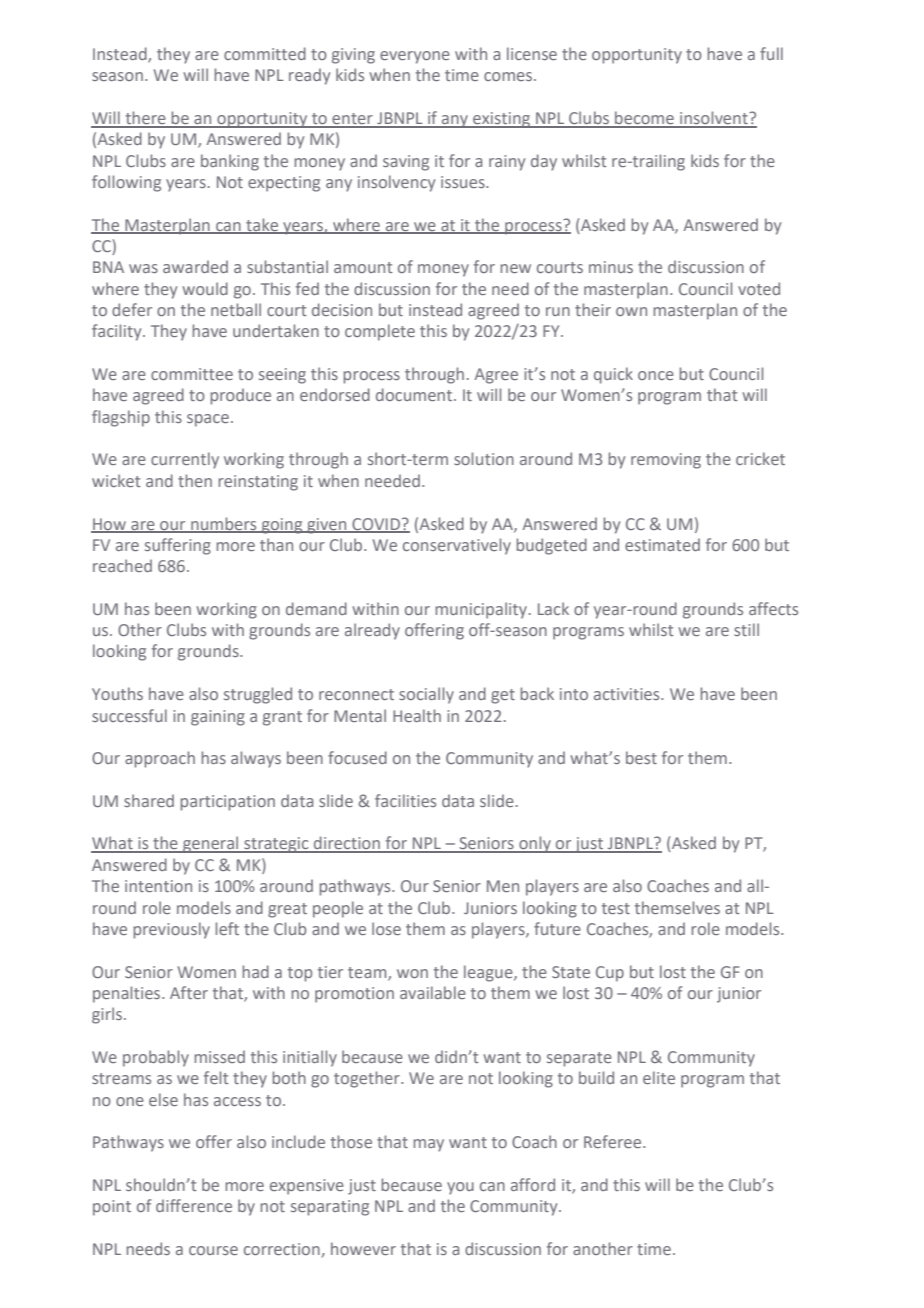 This screenshot has height=1308, width=924. Describe the element at coordinates (714, 119) in the screenshot. I see `insolvent` at that location.
